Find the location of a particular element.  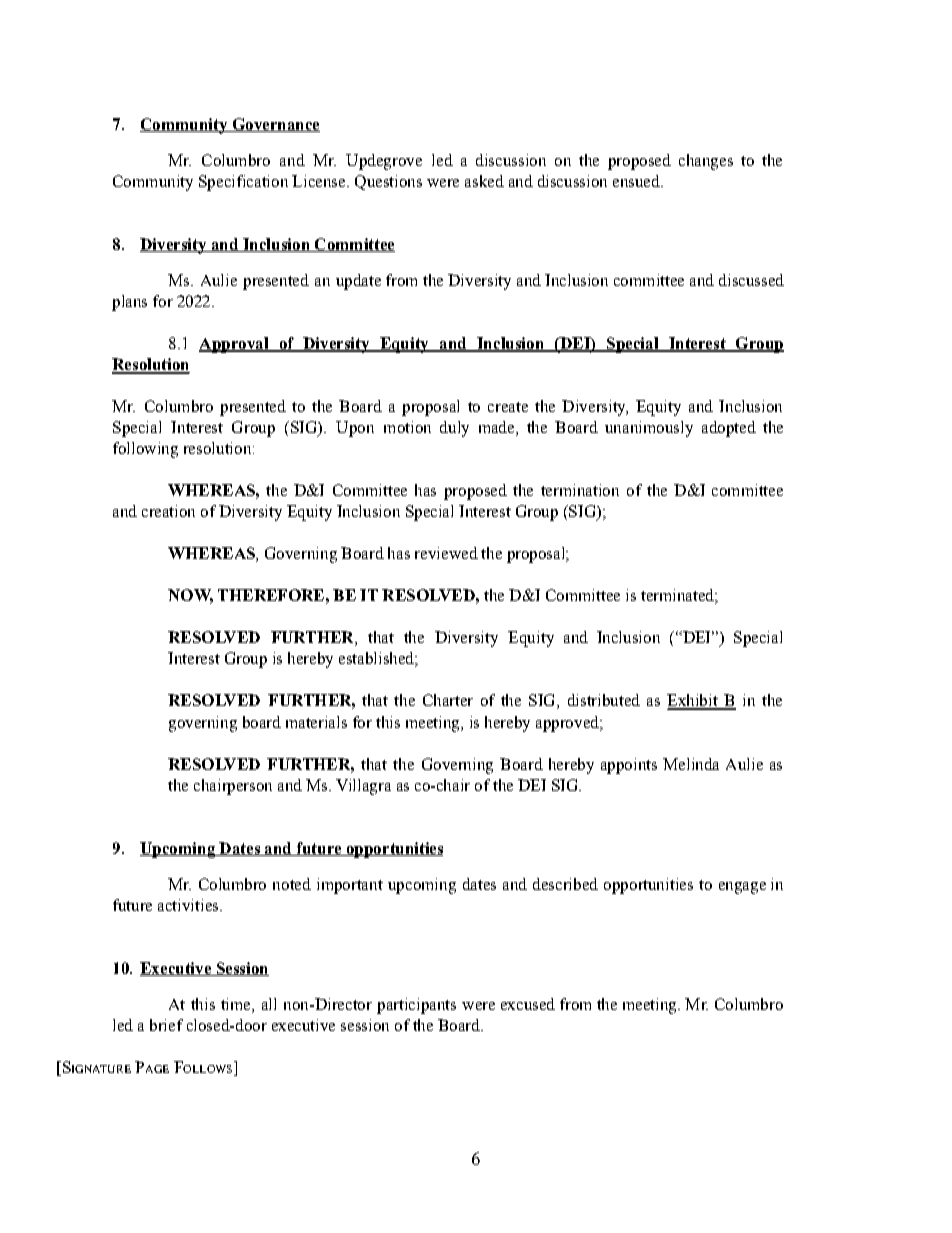

changes is located at coordinates (706, 162).
